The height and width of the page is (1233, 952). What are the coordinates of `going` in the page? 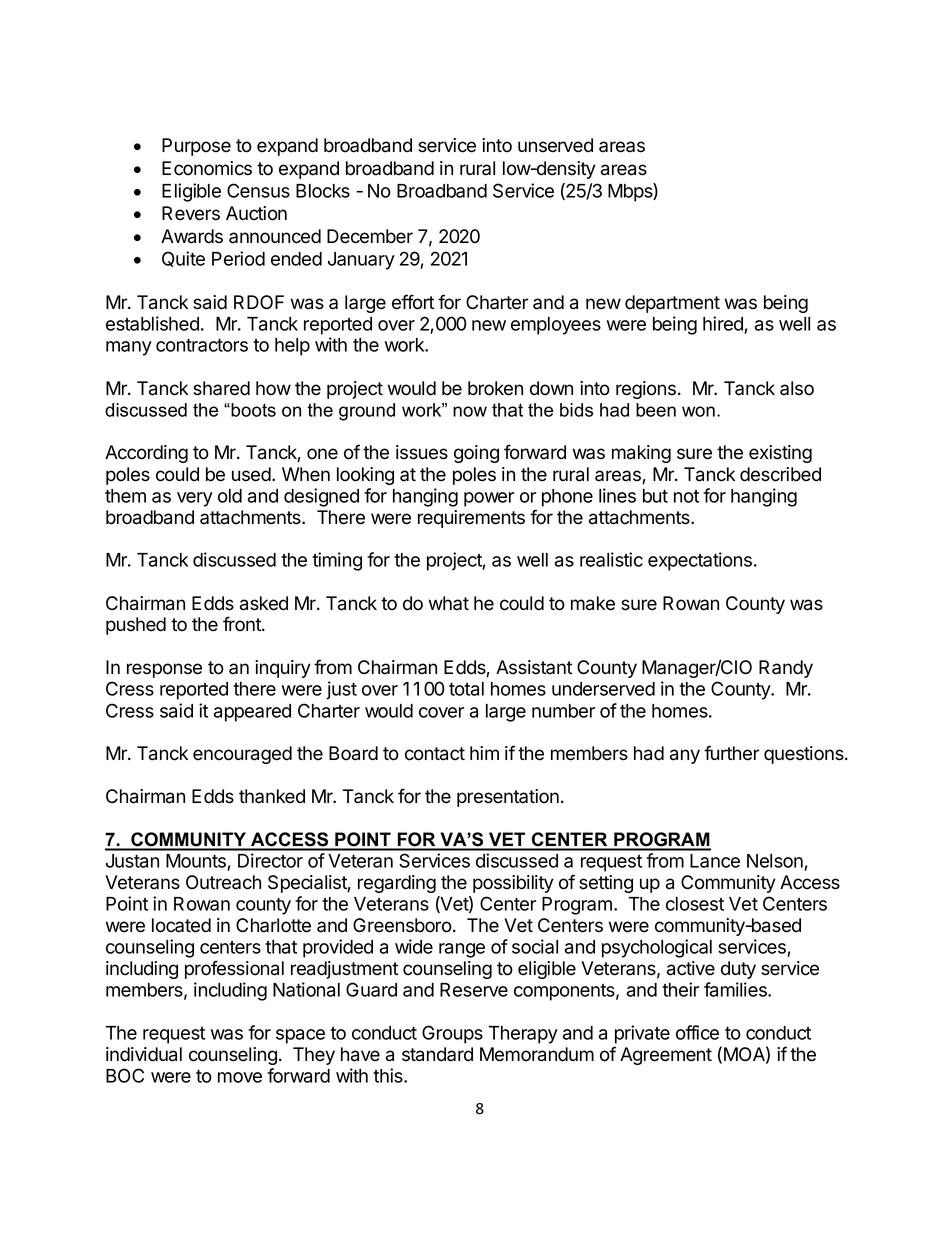 It's located at (476, 454).
